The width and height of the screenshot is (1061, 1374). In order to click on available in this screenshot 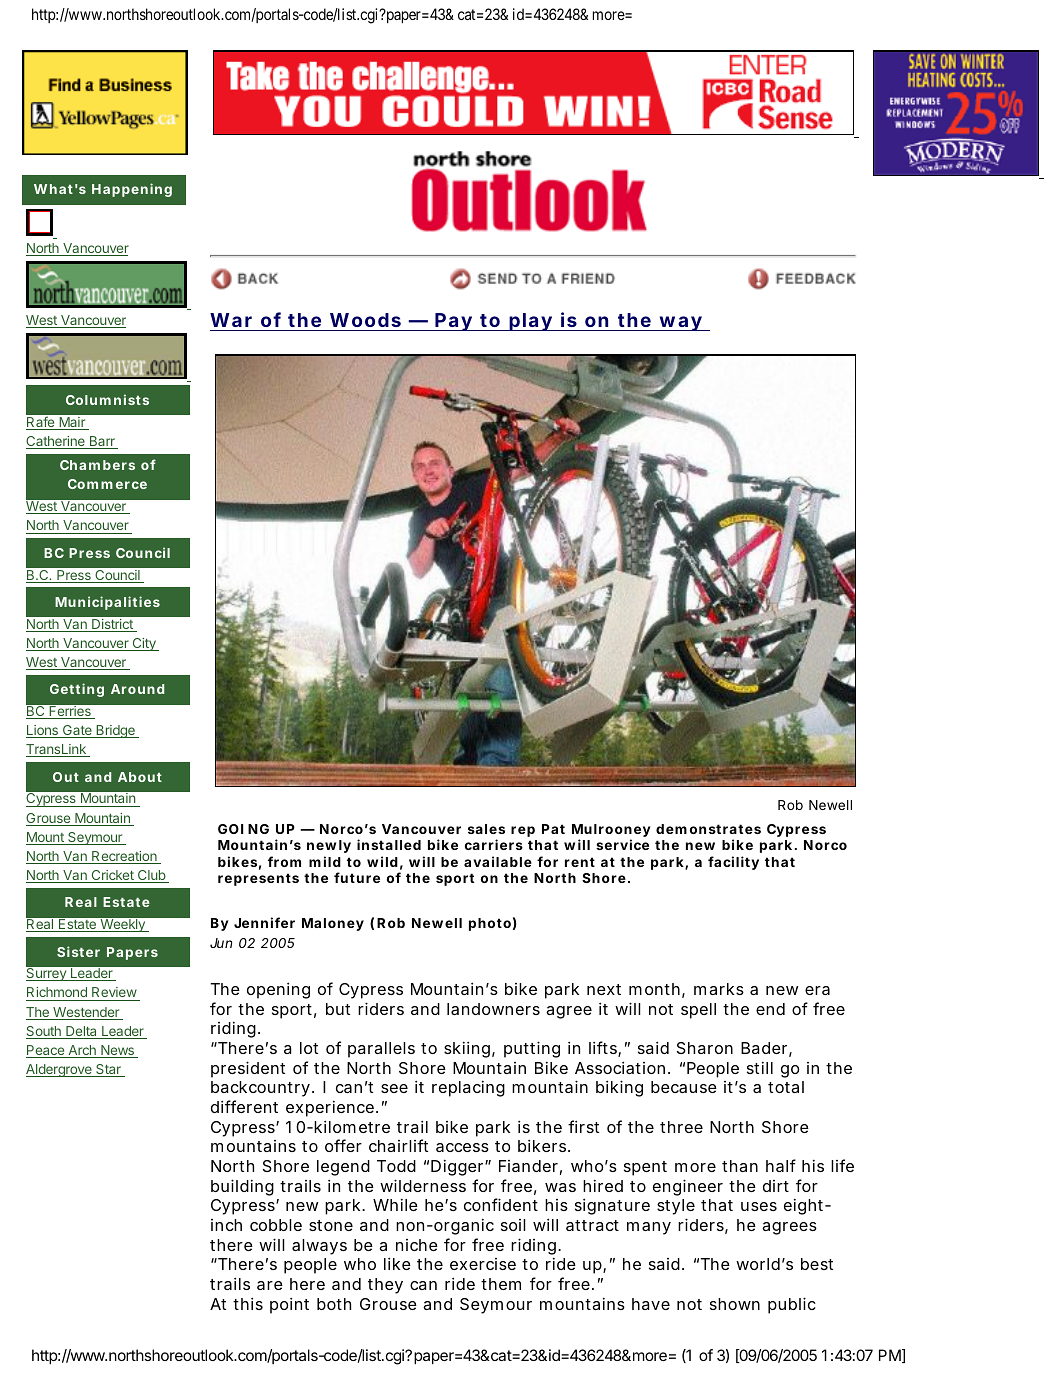, I will do `click(498, 861)`.
